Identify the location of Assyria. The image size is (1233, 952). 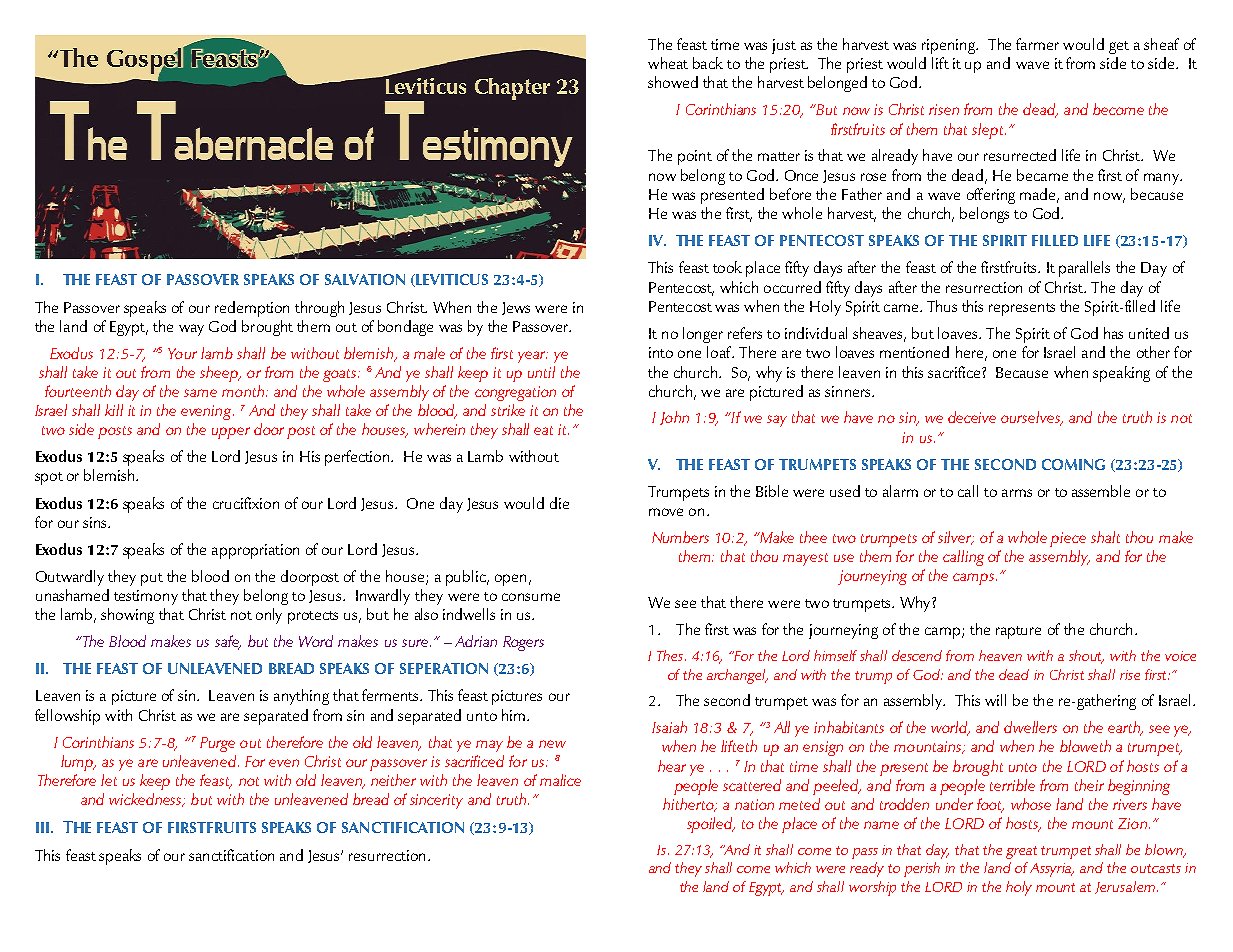
(1052, 870).
